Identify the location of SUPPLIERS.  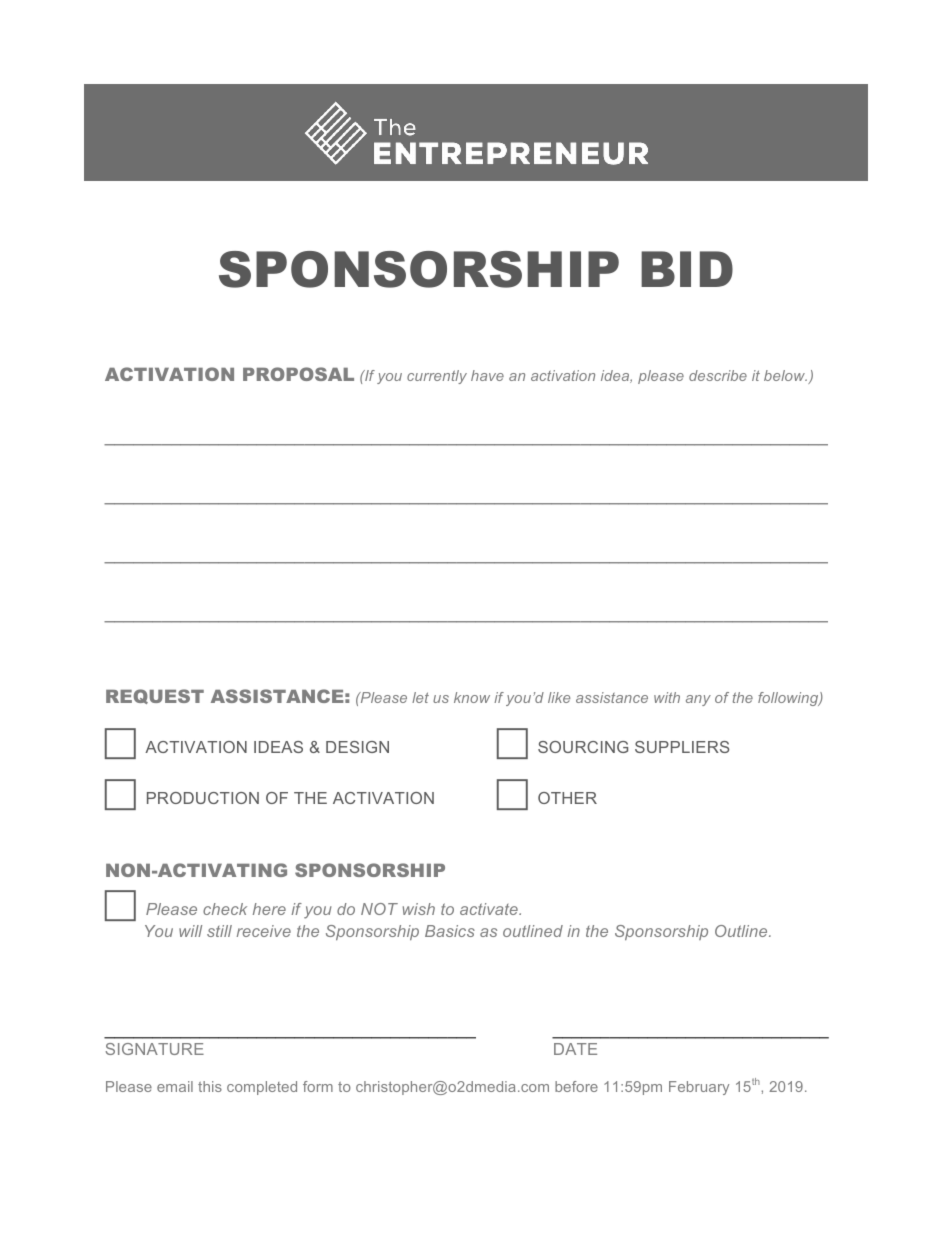
(682, 747).
